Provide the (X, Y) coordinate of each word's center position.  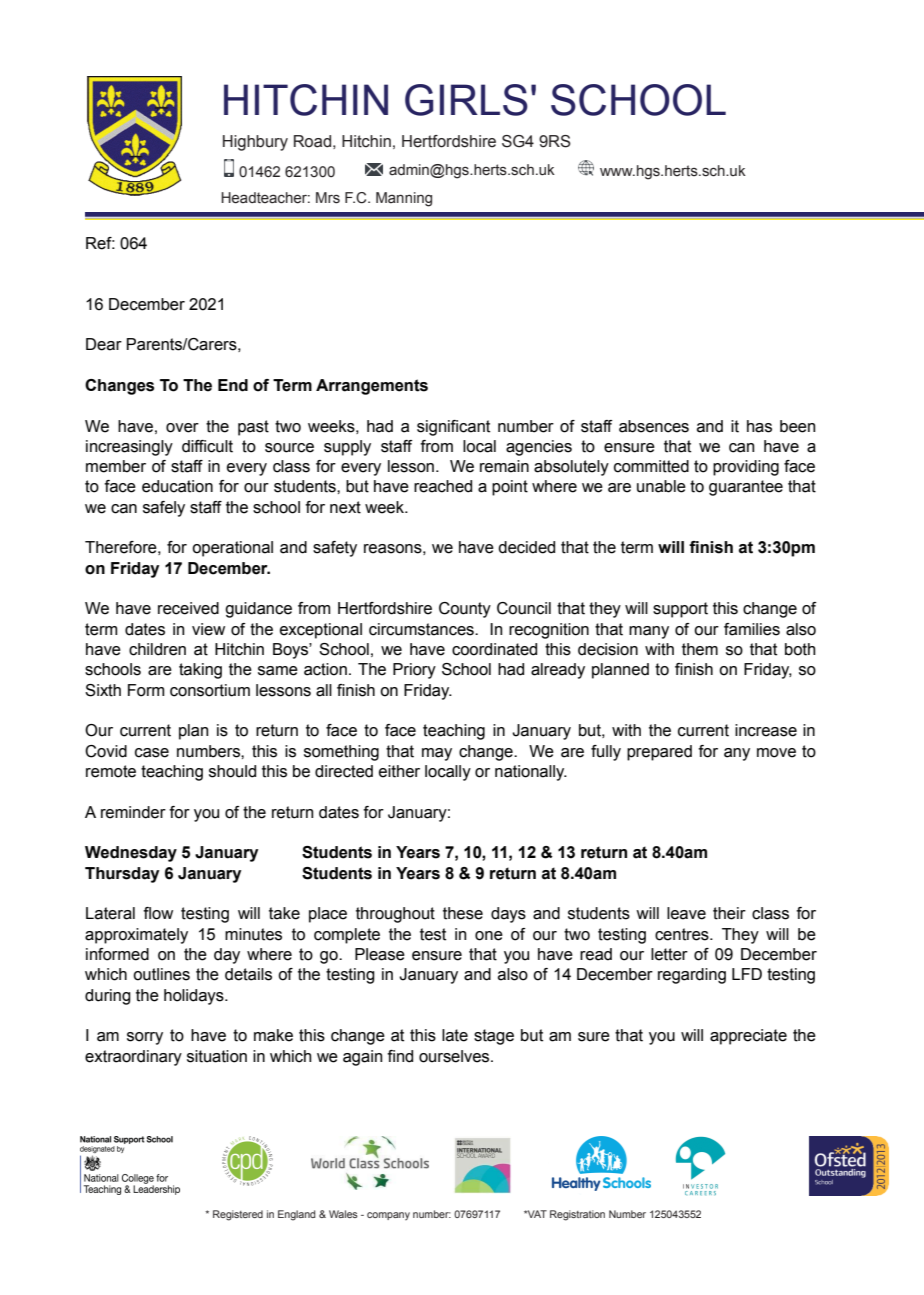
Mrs (328, 198)
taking (200, 671)
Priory (414, 671)
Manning (404, 199)
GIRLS (466, 100)
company (388, 1216)
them (700, 649)
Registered (238, 1215)
